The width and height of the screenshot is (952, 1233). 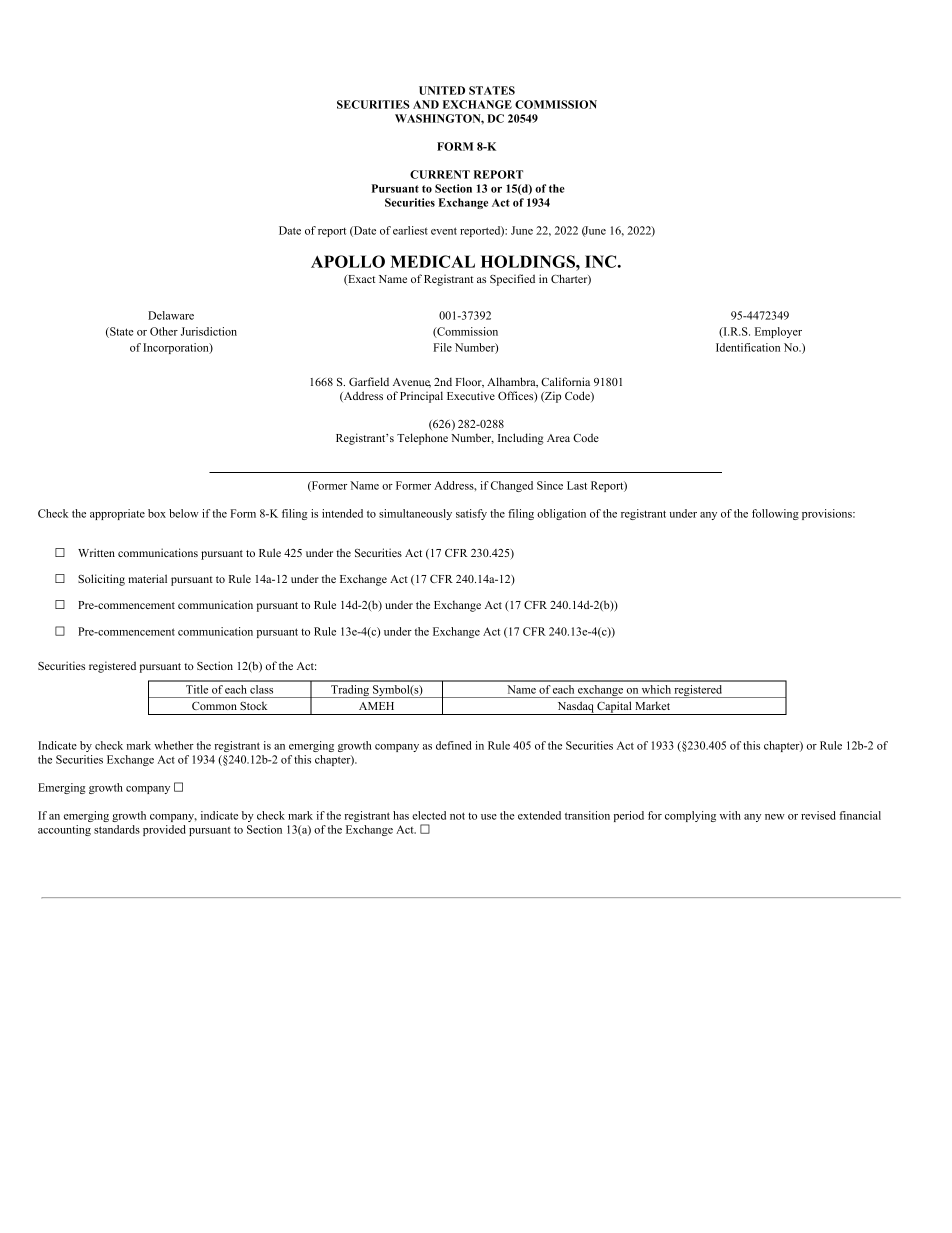 I want to click on UNITED, so click(x=442, y=90).
